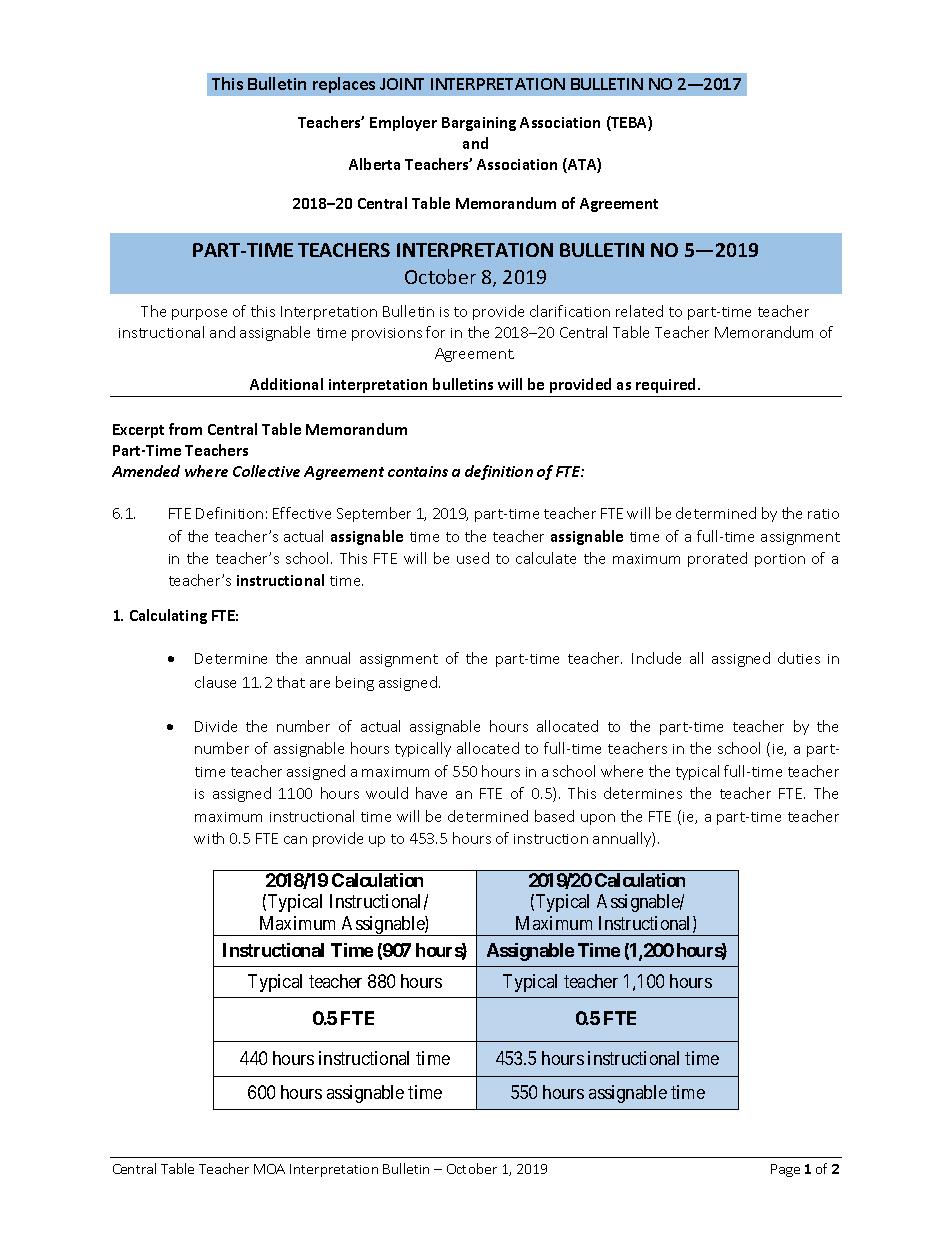 This page has height=1233, width=952. I want to click on with, so click(209, 838).
